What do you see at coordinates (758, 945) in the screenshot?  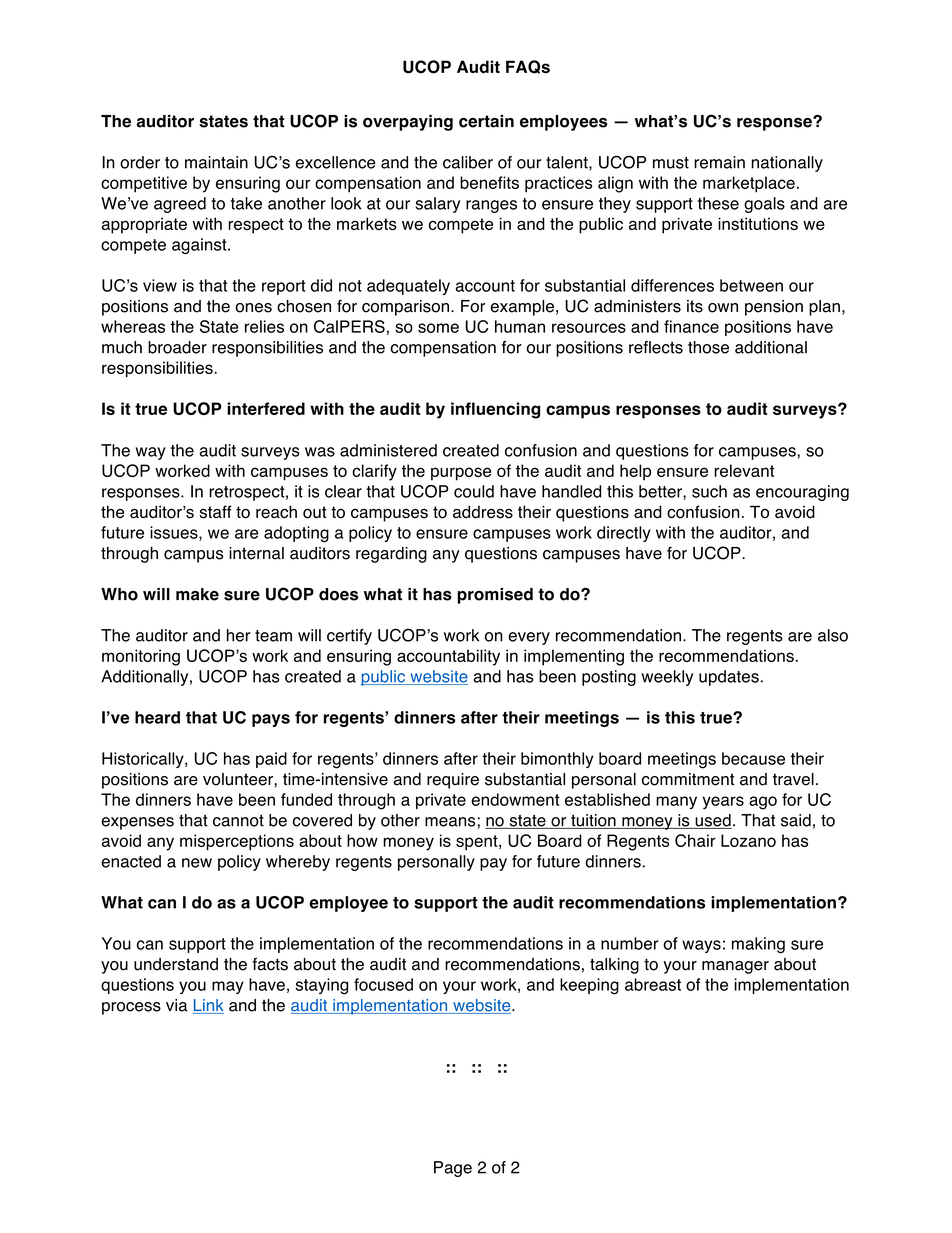 I see `making` at bounding box center [758, 945].
